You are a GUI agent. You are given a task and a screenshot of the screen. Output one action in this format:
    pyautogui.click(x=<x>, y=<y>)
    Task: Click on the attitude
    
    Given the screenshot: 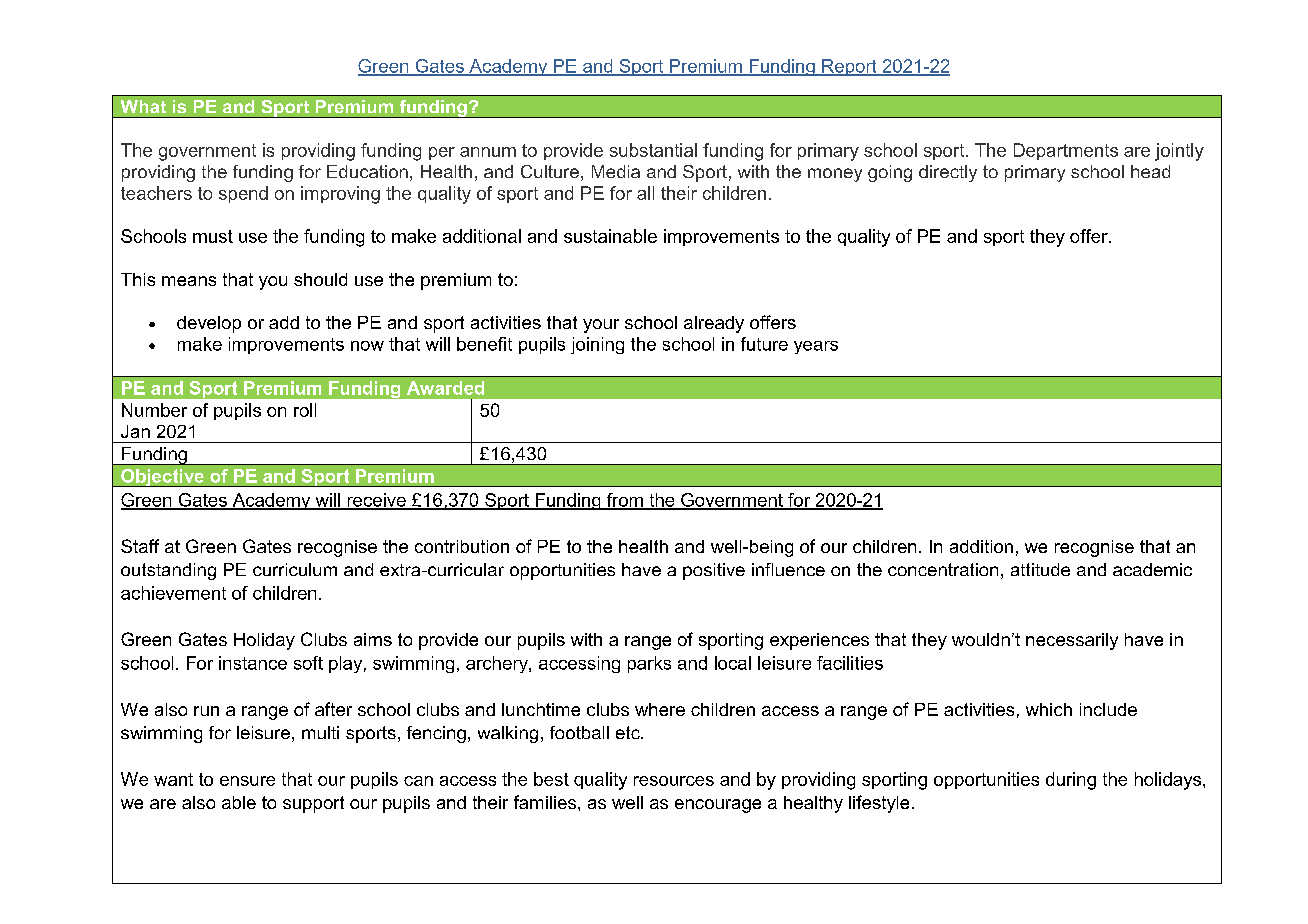 What is the action you would take?
    pyautogui.click(x=1040, y=569)
